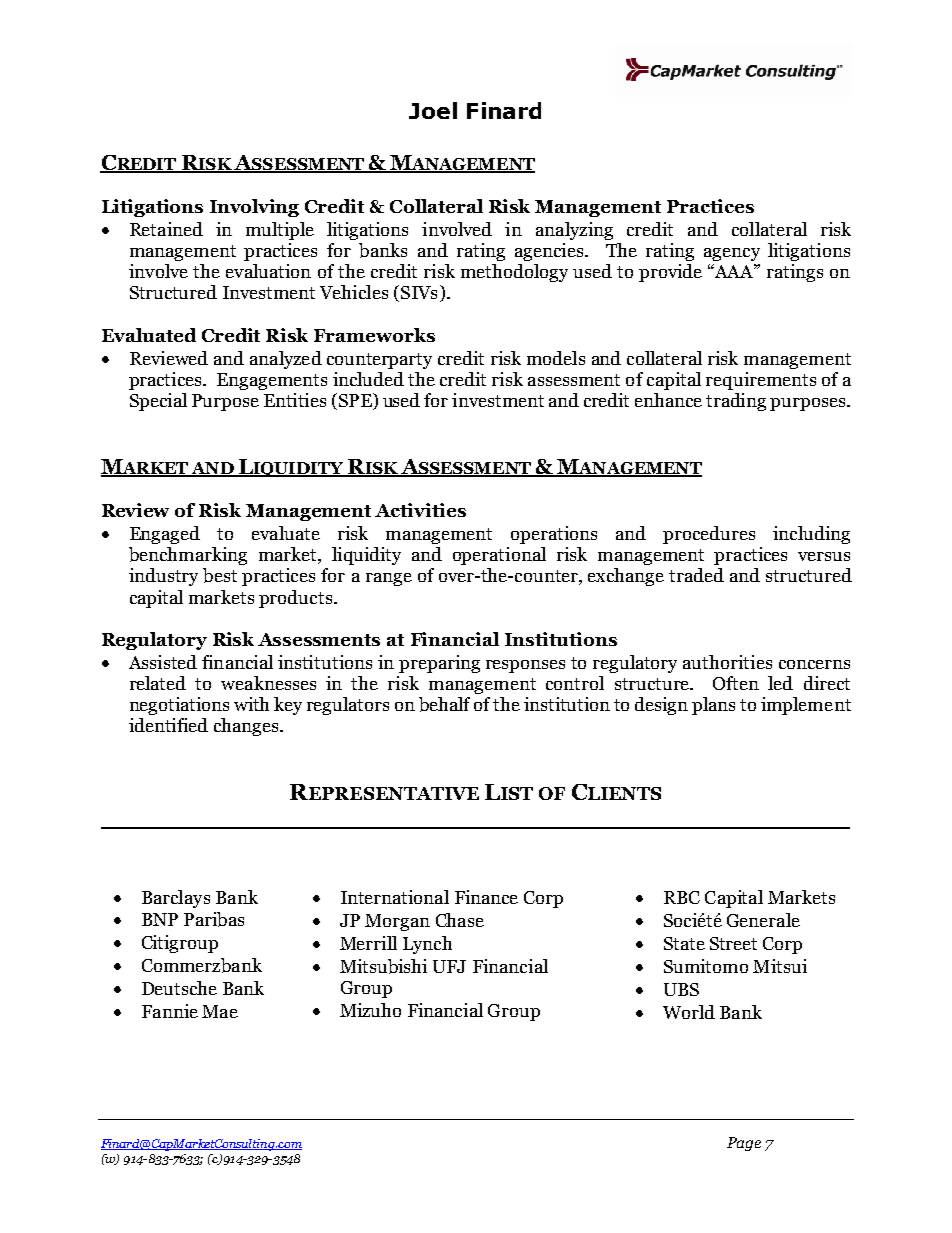 This screenshot has width=952, height=1233. I want to click on products, so click(297, 599).
